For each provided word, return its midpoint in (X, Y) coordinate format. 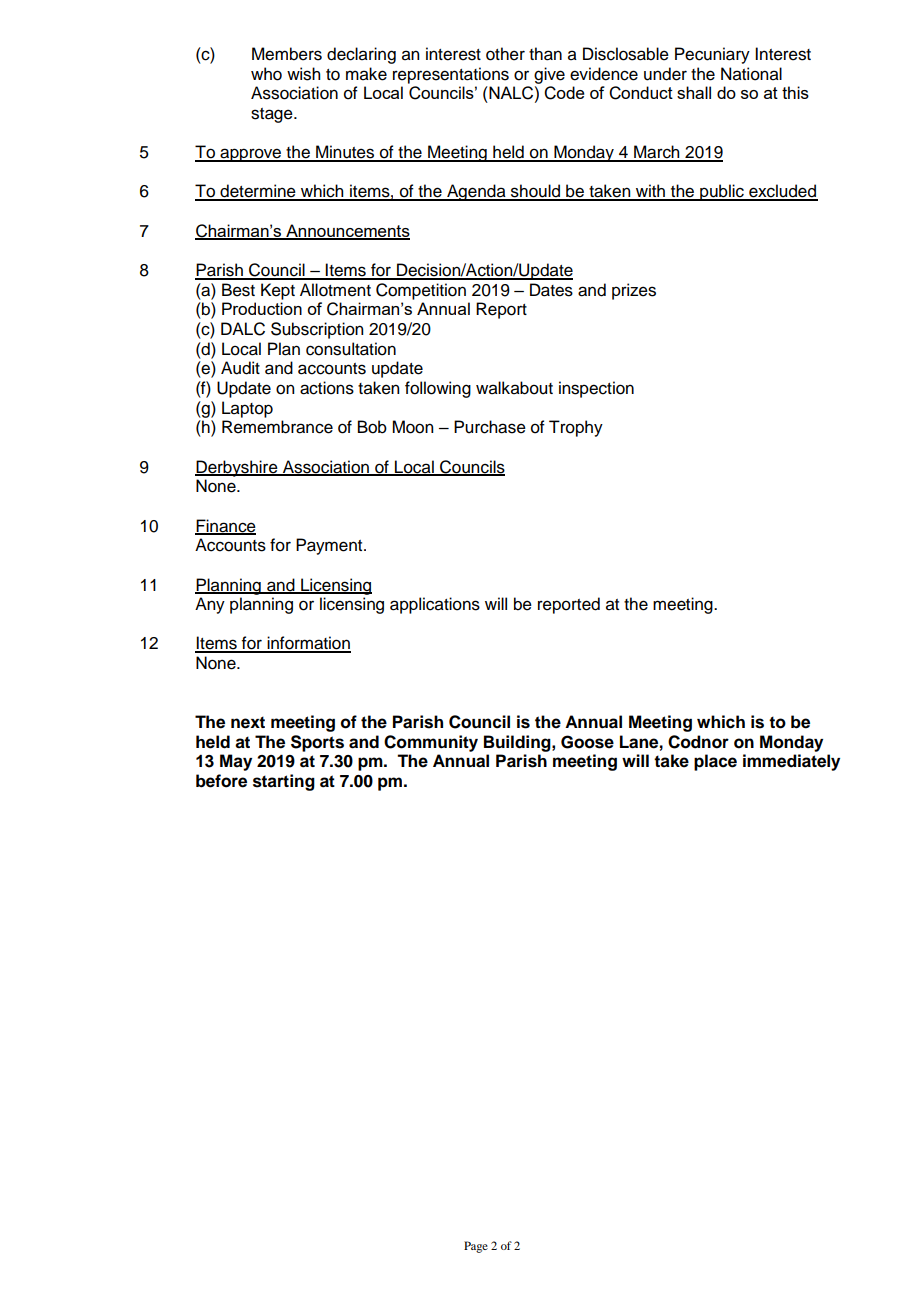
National (751, 74)
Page (476, 1247)
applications (435, 605)
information (308, 644)
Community (431, 743)
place (715, 762)
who (266, 74)
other (505, 54)
